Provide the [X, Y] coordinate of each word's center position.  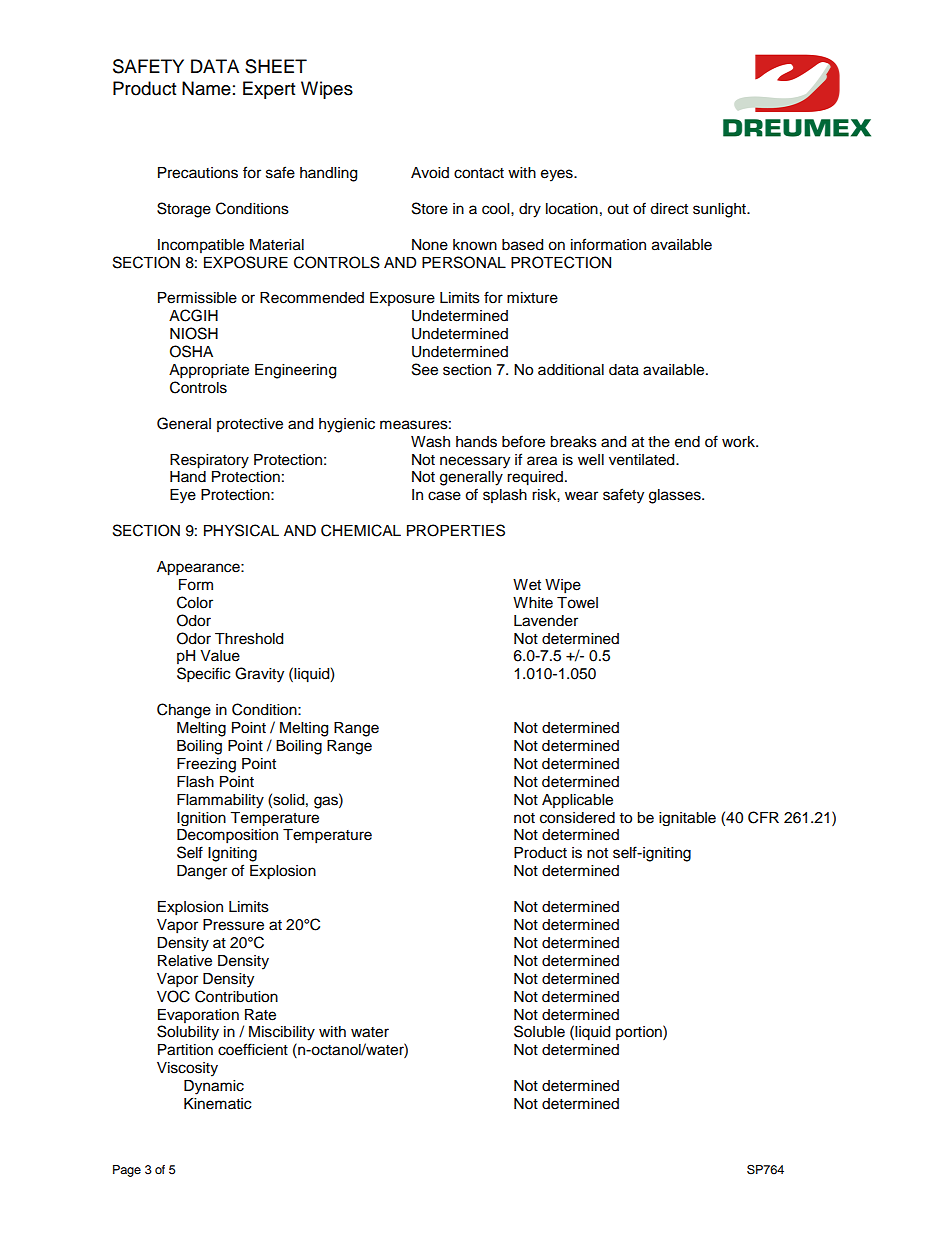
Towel [577, 603]
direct [669, 209]
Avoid [430, 173]
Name [206, 88]
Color [195, 602]
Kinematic [217, 1104]
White [533, 603]
